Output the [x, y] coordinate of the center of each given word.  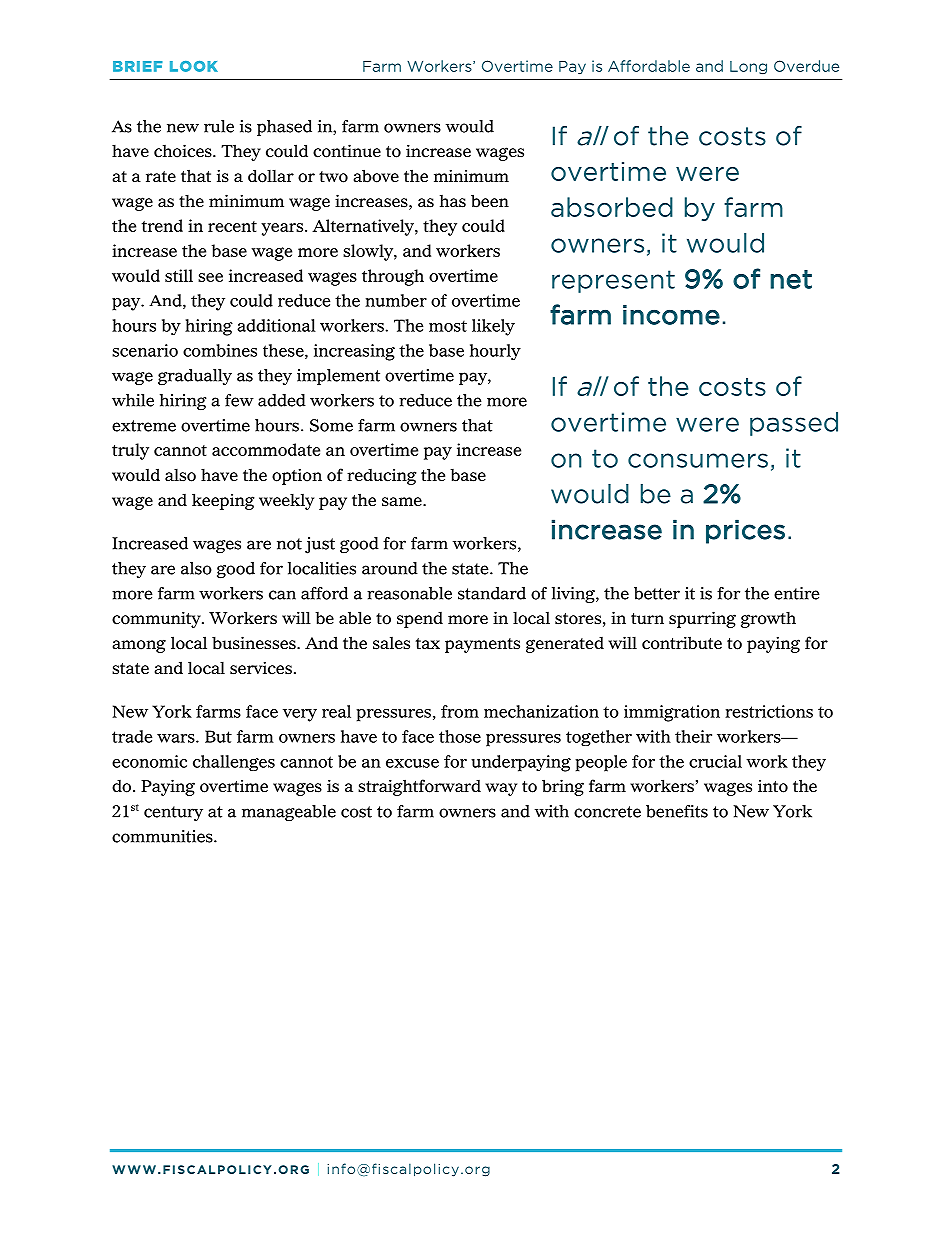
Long [748, 67]
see [210, 277]
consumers [698, 460]
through [393, 277]
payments [482, 645]
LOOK [194, 66]
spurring [702, 619]
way [501, 789]
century [173, 813]
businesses [255, 643]
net [791, 279]
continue [347, 151]
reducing [382, 477]
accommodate [266, 449]
